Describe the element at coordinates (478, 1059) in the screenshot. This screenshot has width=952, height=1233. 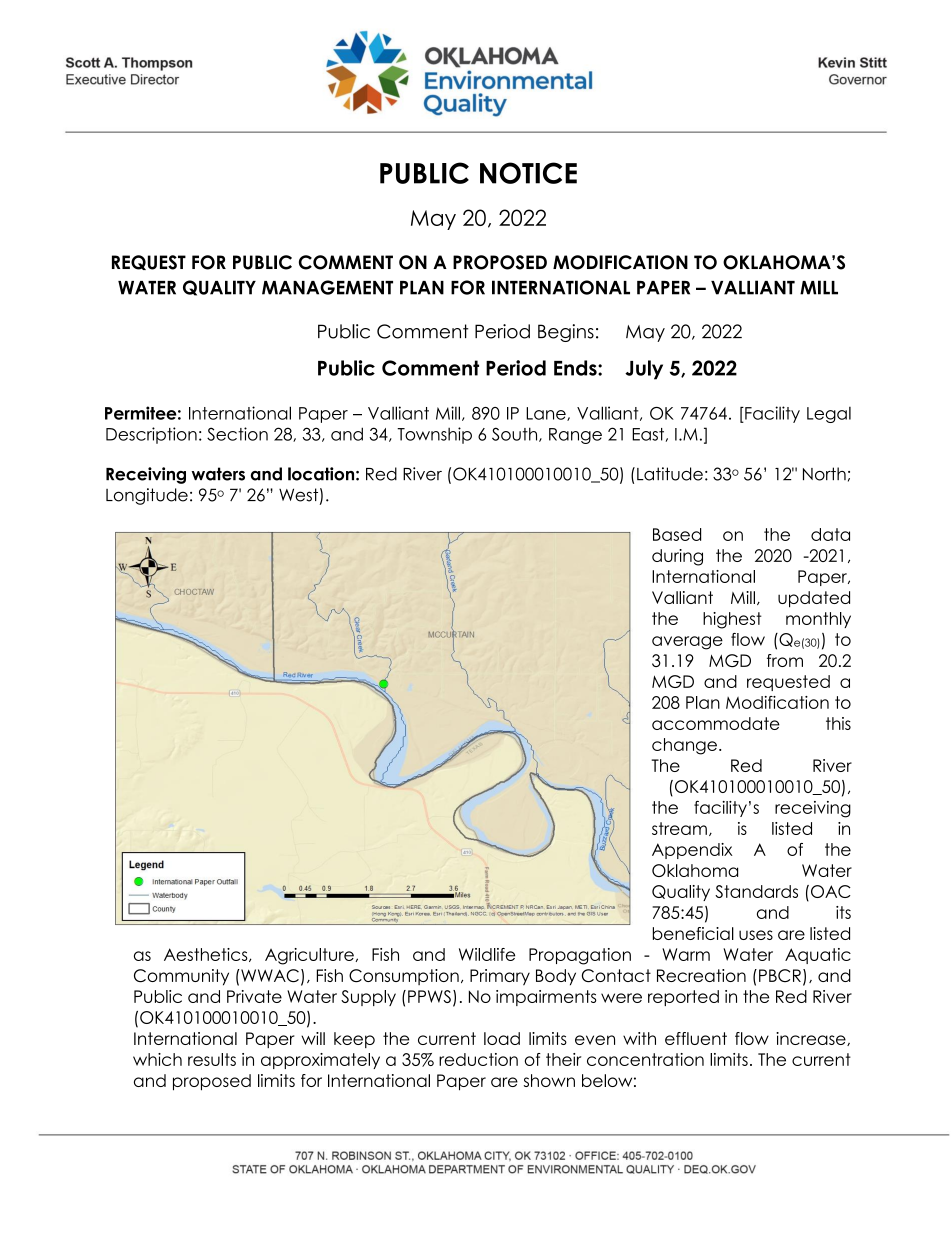
I see `reduction` at that location.
